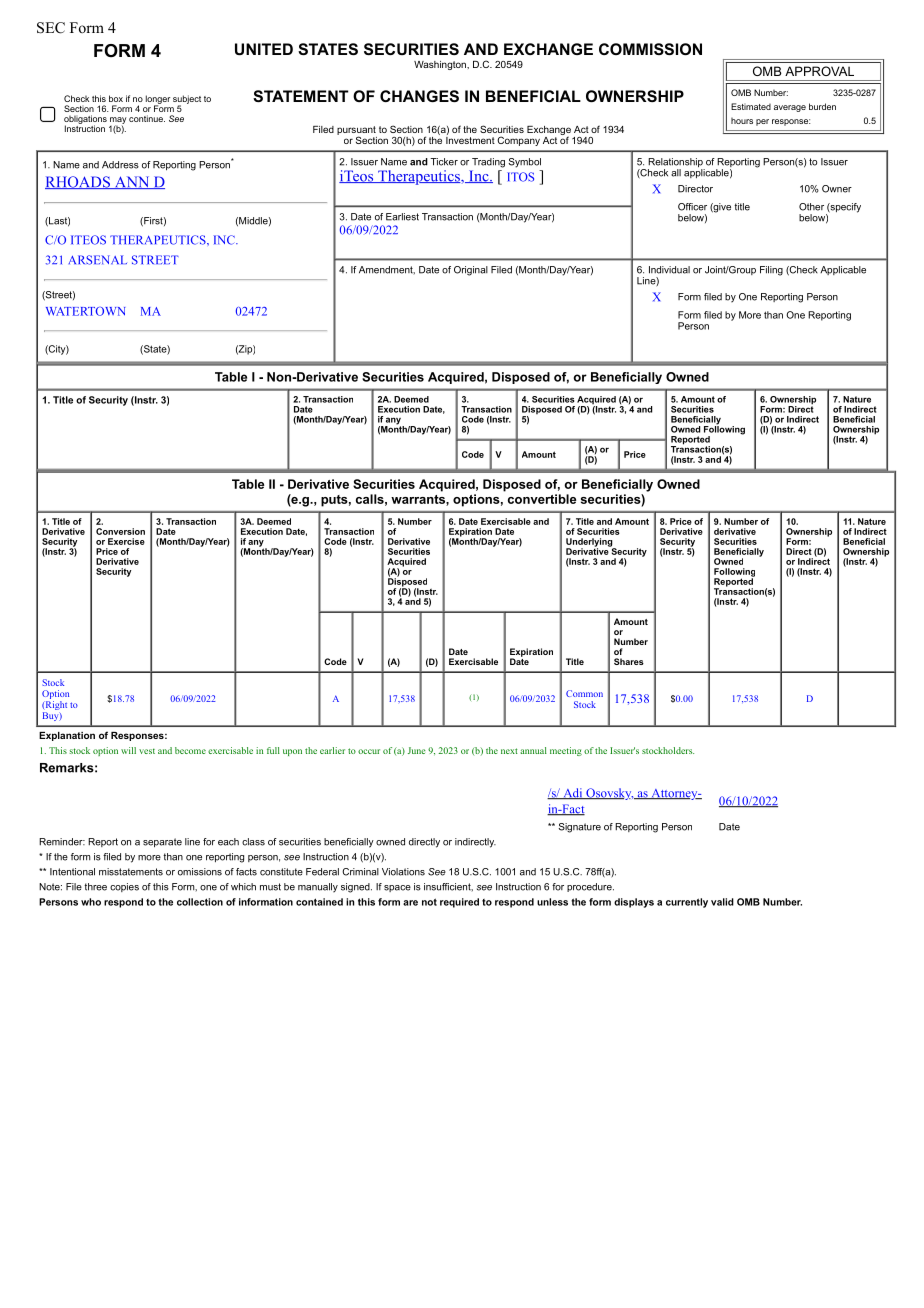  Describe the element at coordinates (124, 887) in the image. I see `copies` at that location.
